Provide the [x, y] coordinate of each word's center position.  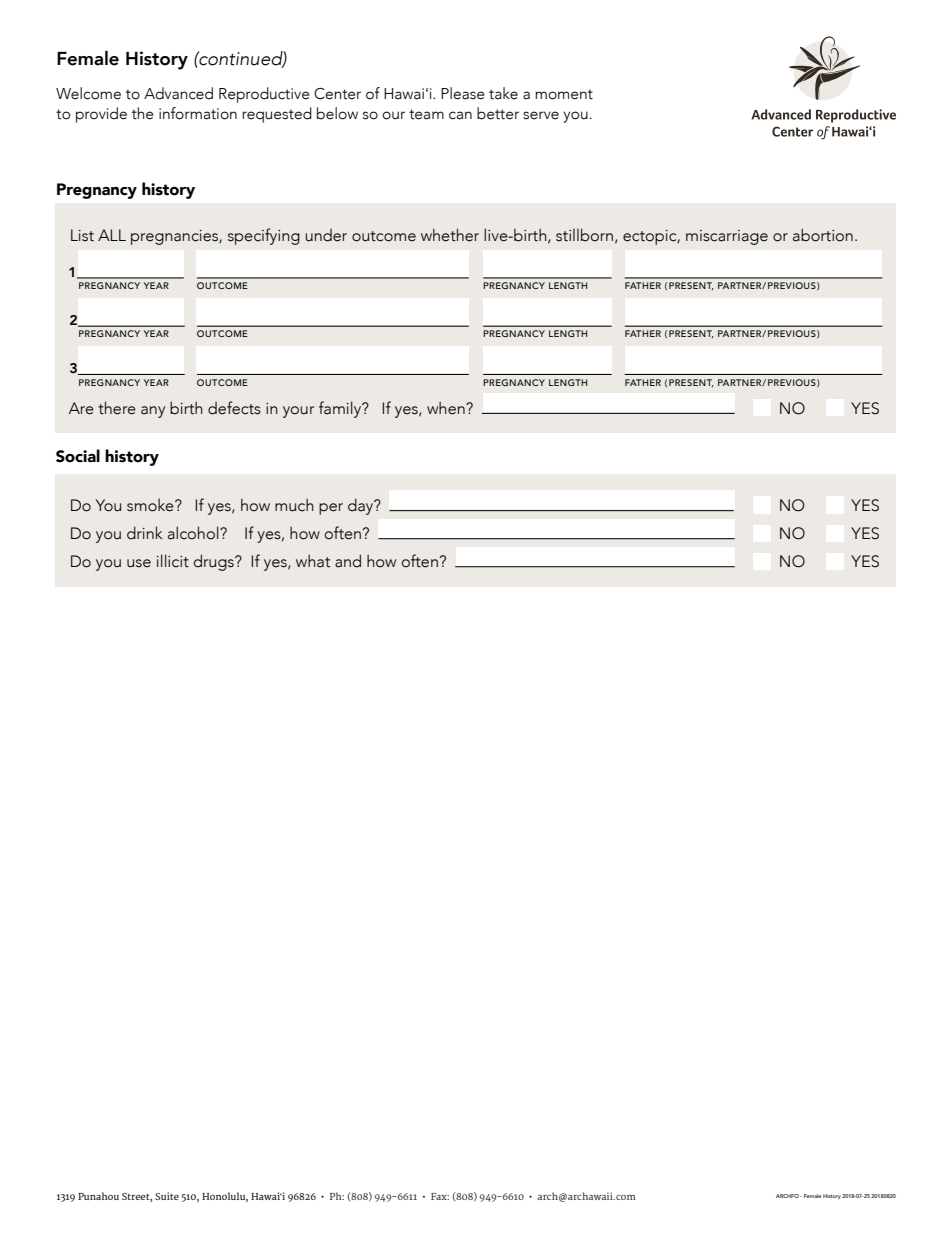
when [447, 408]
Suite [167, 1196]
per [331, 509]
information [198, 113]
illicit [173, 561]
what [313, 561]
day [362, 506]
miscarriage [727, 237]
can [460, 115]
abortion [823, 235]
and [348, 561]
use [139, 563]
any [153, 412]
